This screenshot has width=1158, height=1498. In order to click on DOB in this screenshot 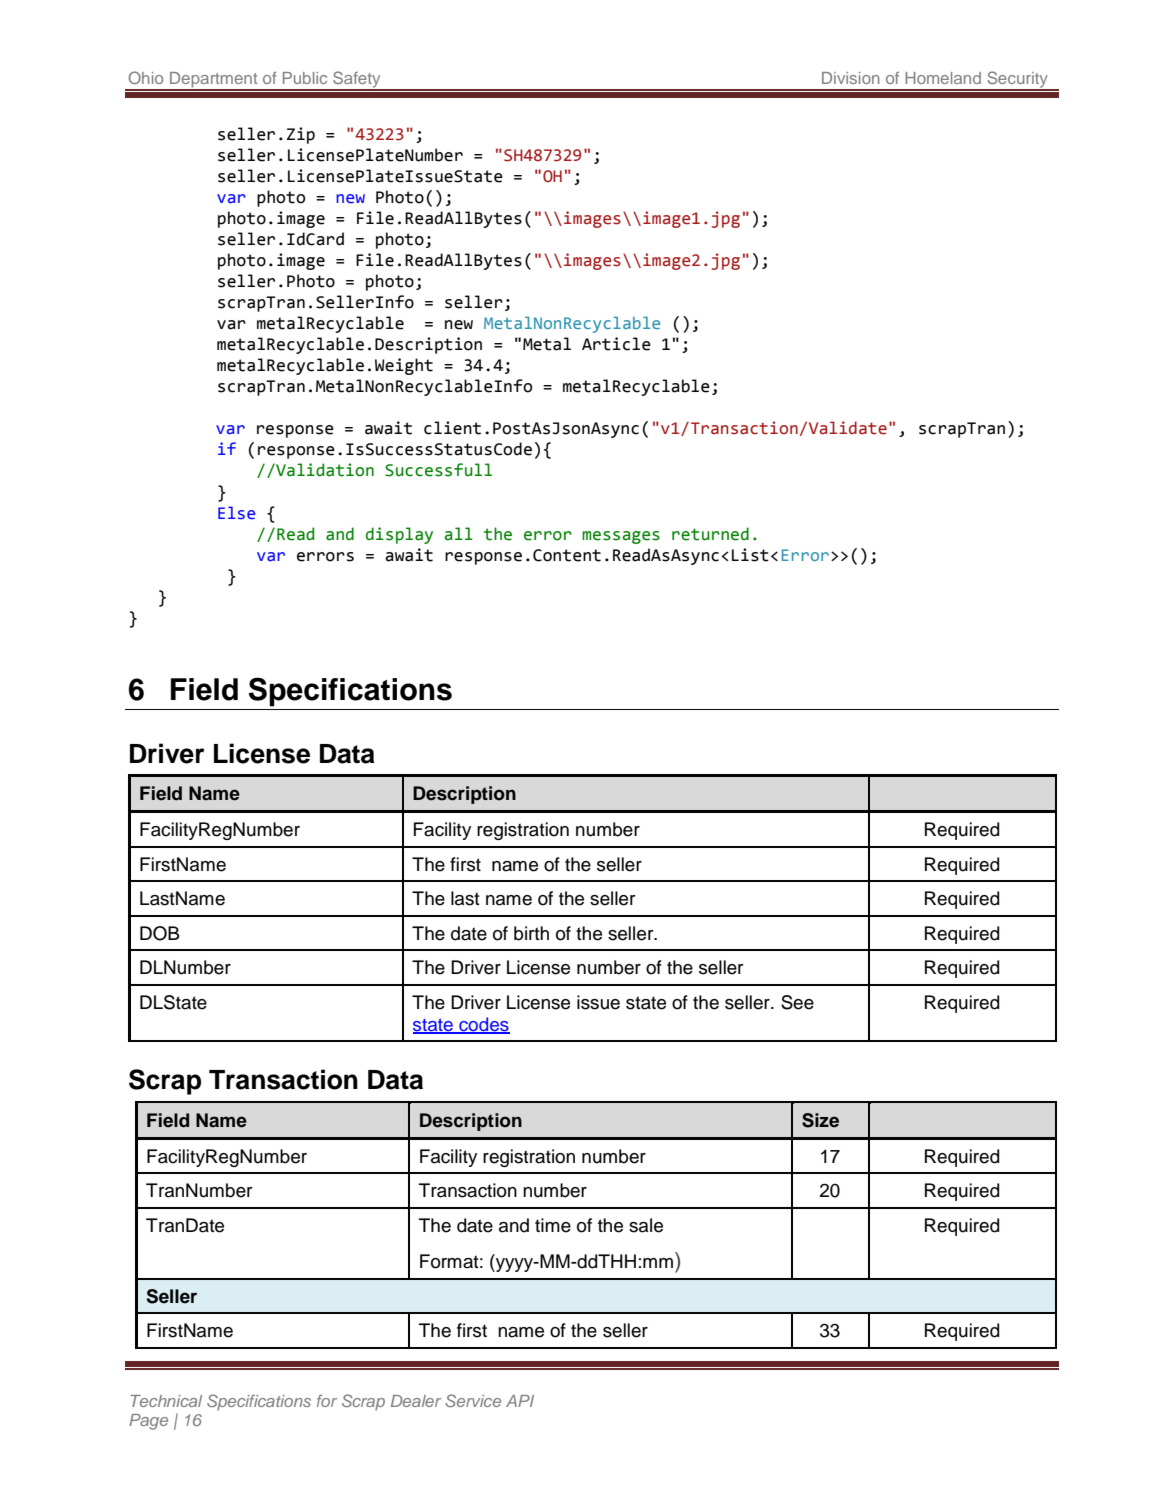, I will do `click(160, 933)`.
